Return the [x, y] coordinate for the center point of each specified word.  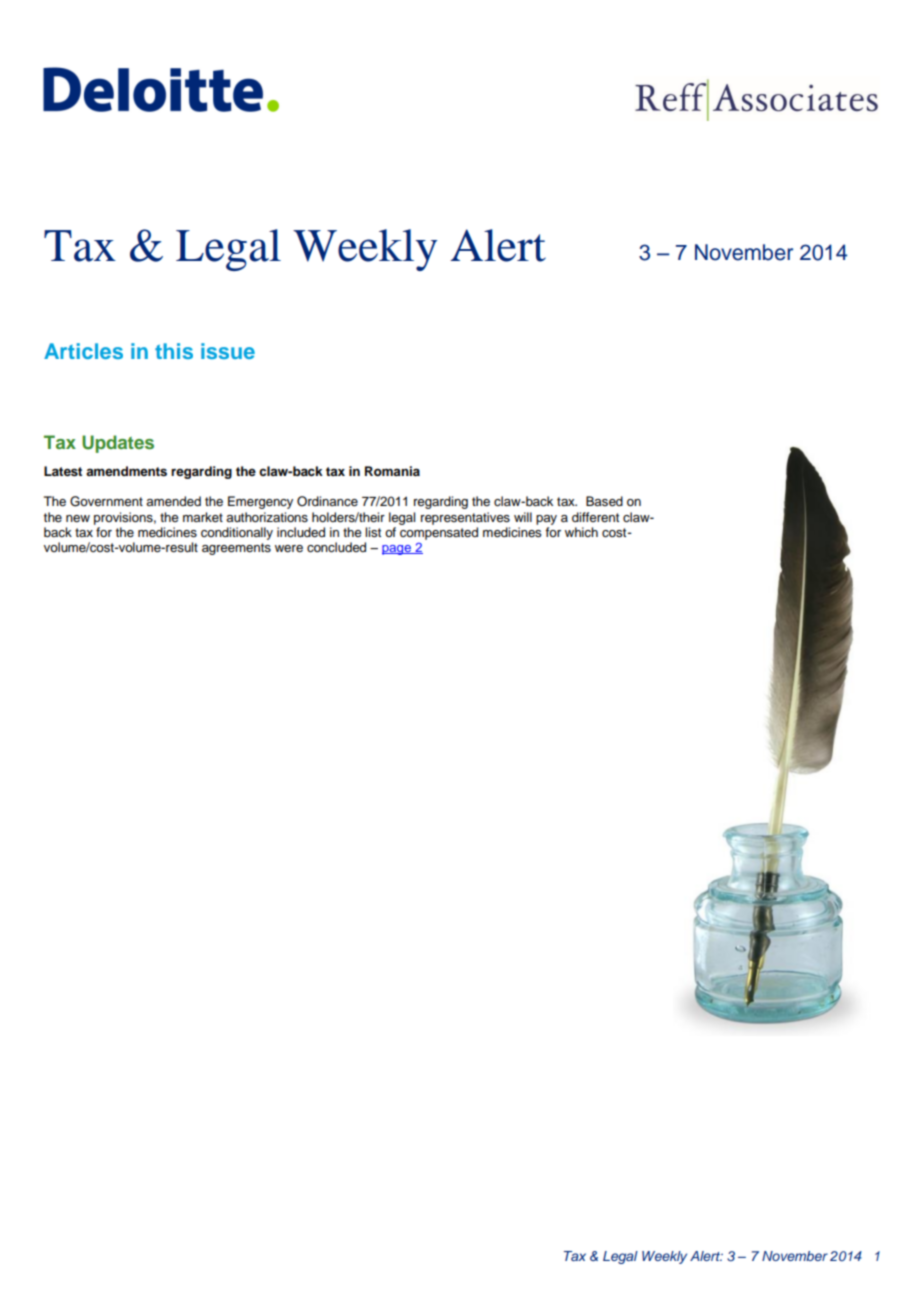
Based [604, 501]
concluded [336, 547]
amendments [126, 471]
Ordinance [327, 501]
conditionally [237, 533]
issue [228, 351]
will [523, 517]
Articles [83, 351]
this [174, 351]
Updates [118, 444]
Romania [392, 471]
